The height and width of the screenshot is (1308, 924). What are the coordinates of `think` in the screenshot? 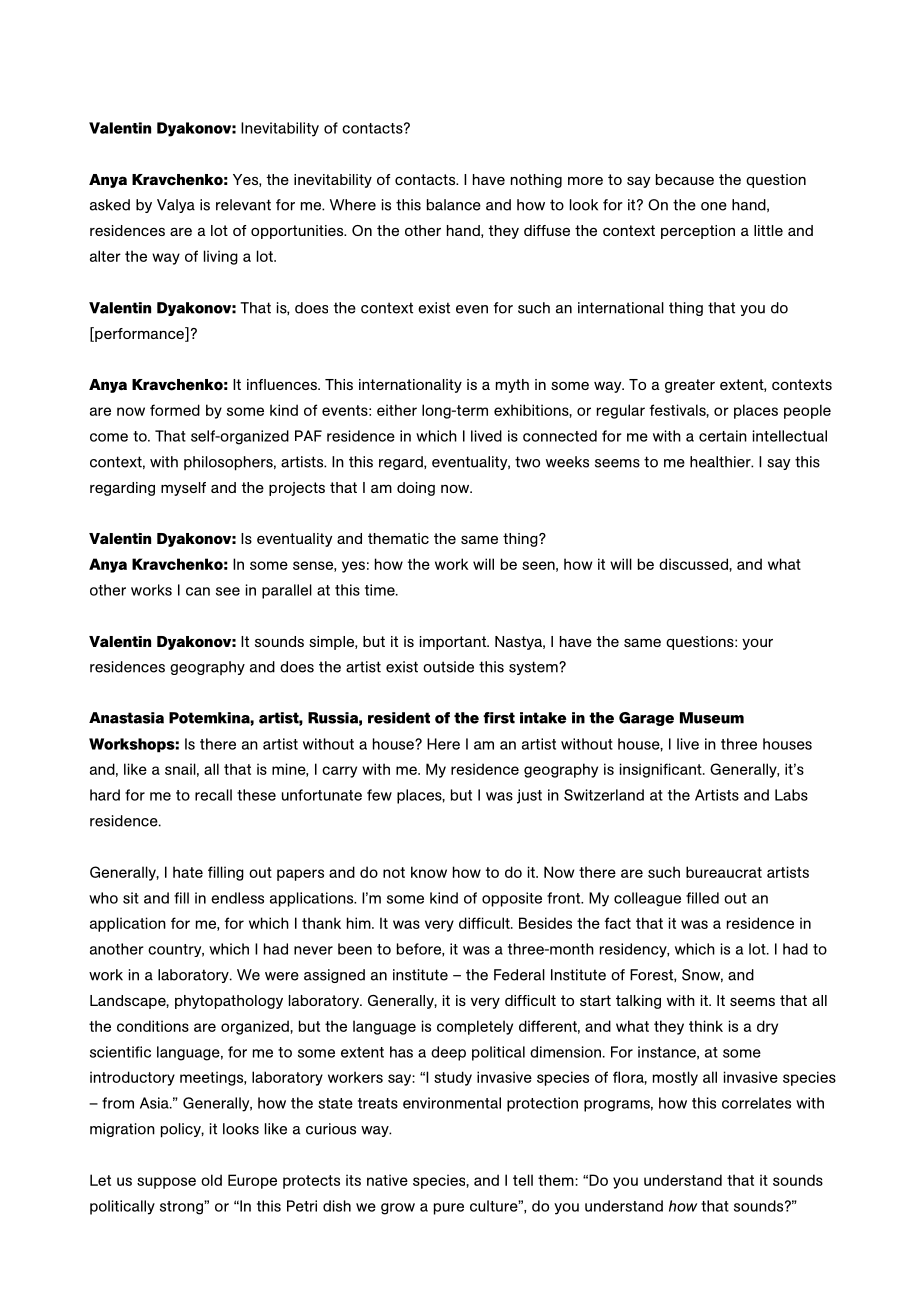 It's located at (706, 1026).
